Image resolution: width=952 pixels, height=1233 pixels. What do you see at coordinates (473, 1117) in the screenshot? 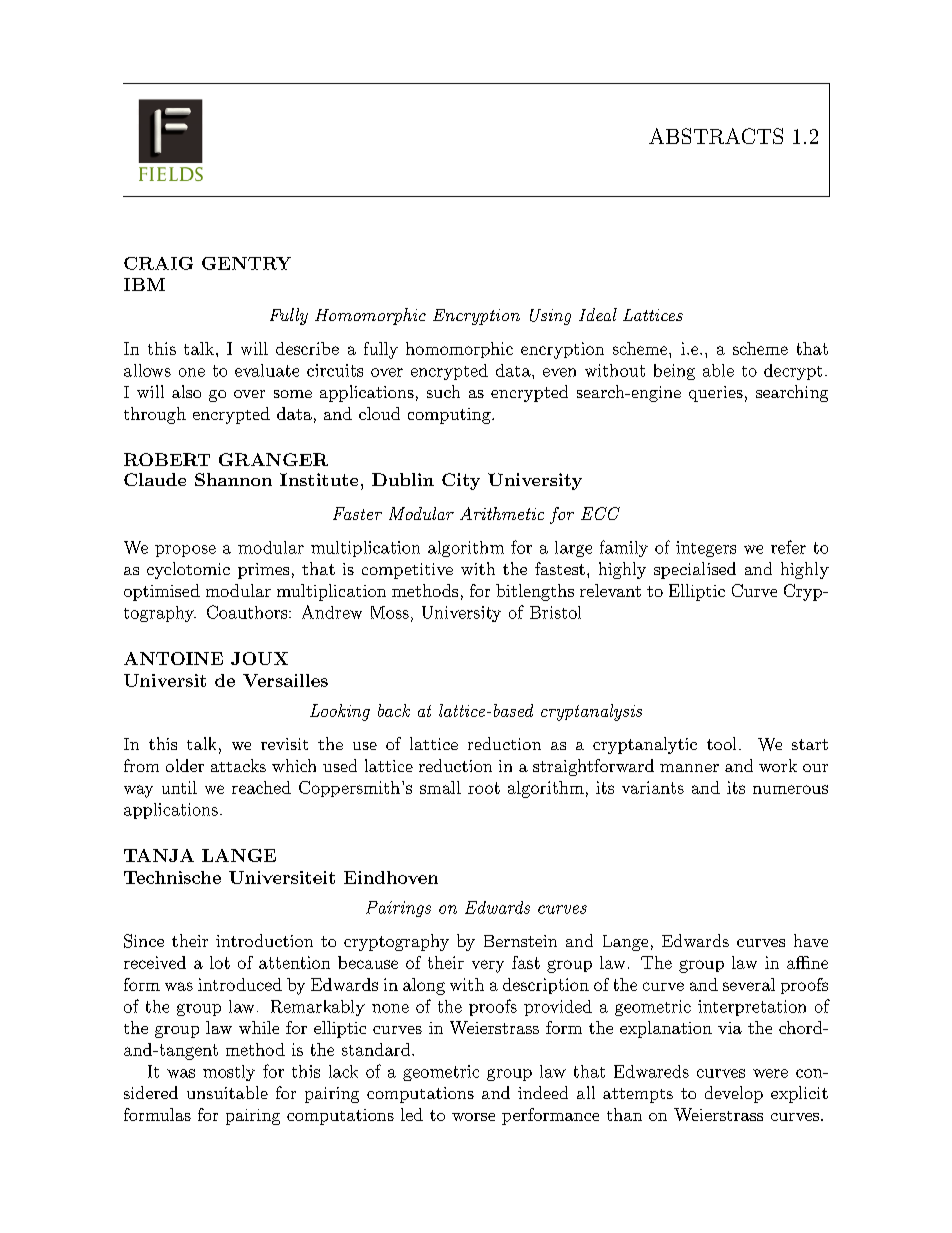
I see `worse` at bounding box center [473, 1117].
